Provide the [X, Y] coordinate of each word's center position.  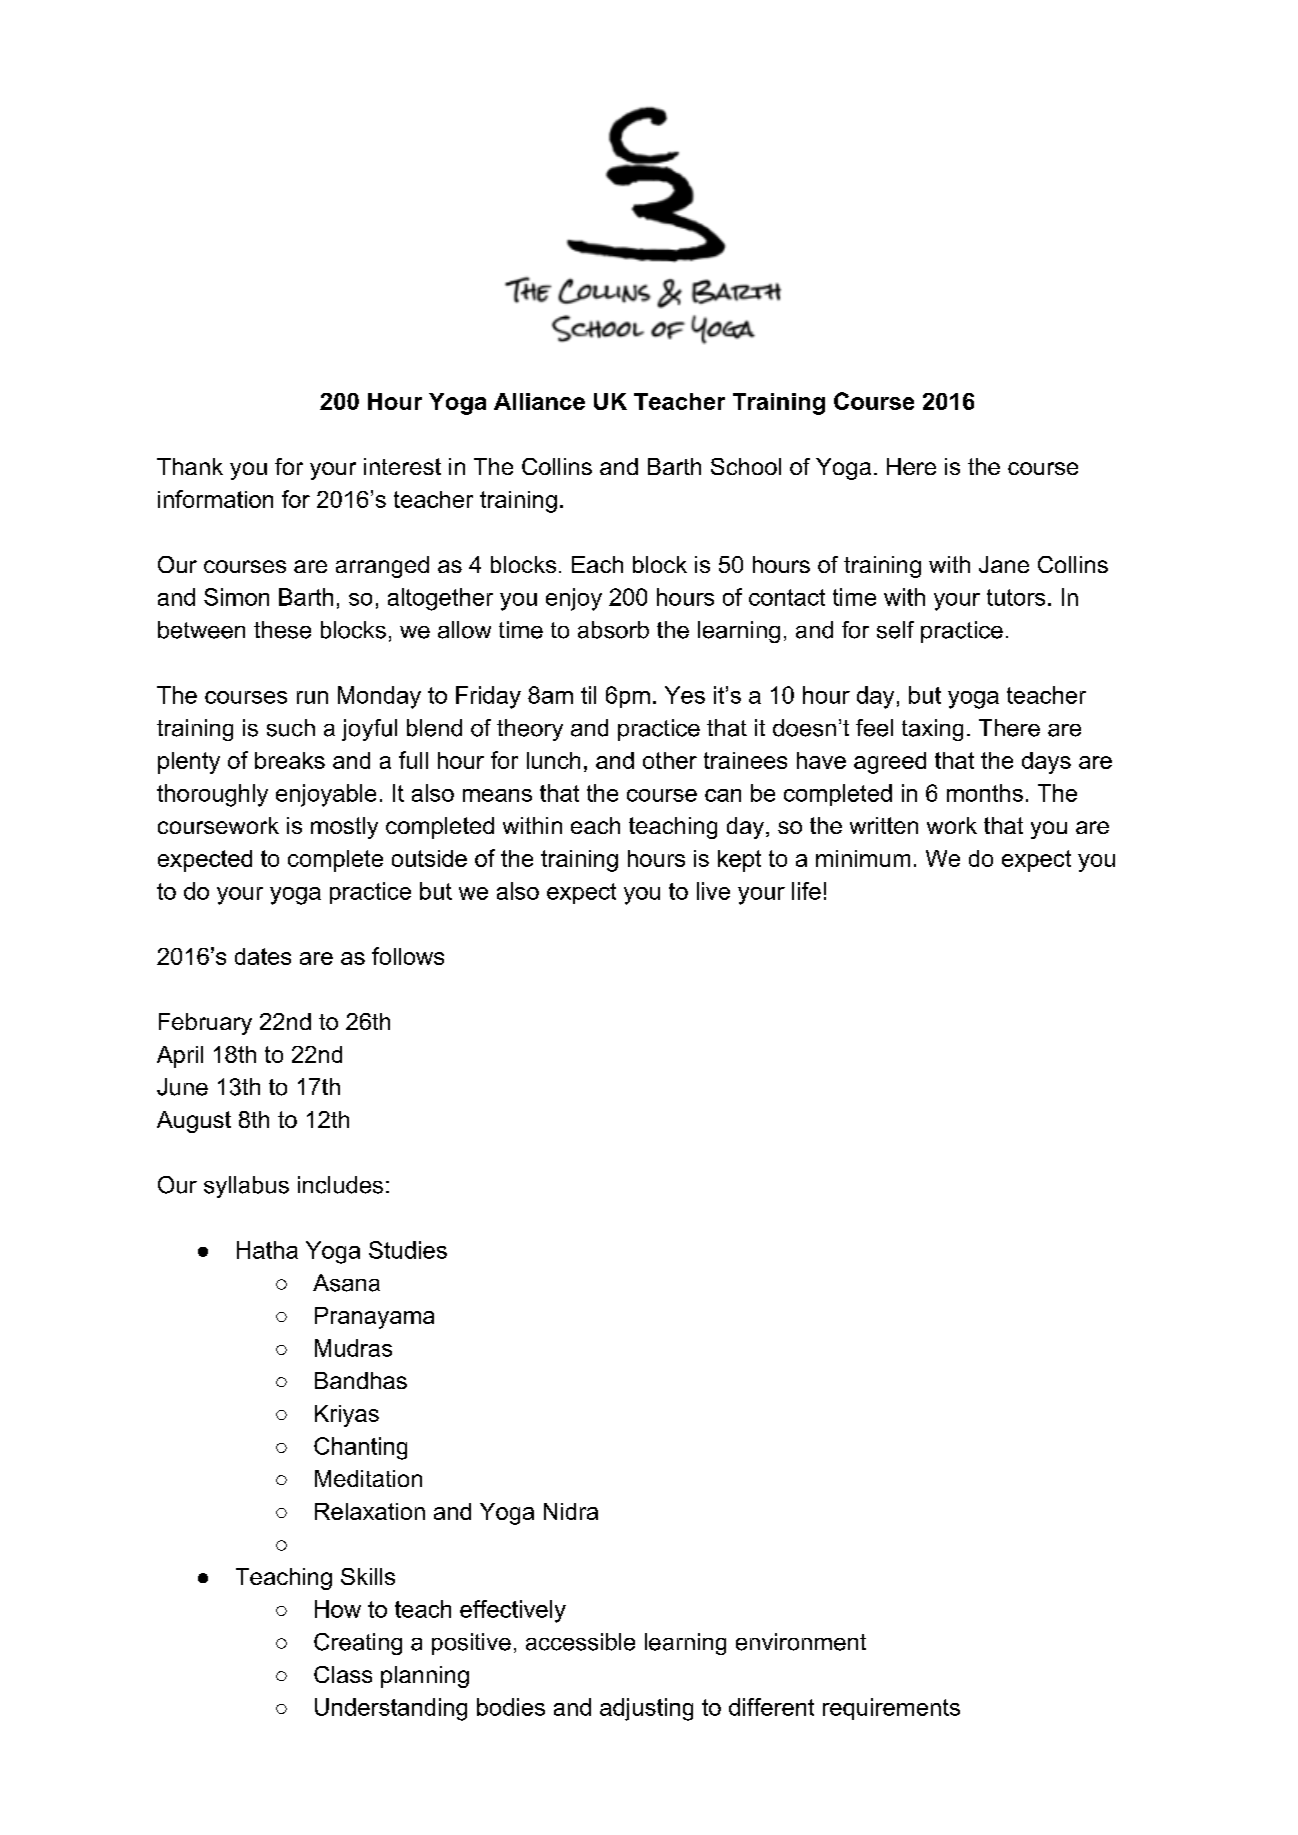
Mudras [353, 1348]
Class [343, 1674]
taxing [932, 730]
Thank [190, 466]
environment [801, 1642]
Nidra [571, 1511]
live [713, 891]
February [205, 1024]
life [806, 891]
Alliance [539, 401]
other [670, 760]
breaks [290, 760]
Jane [1004, 564]
